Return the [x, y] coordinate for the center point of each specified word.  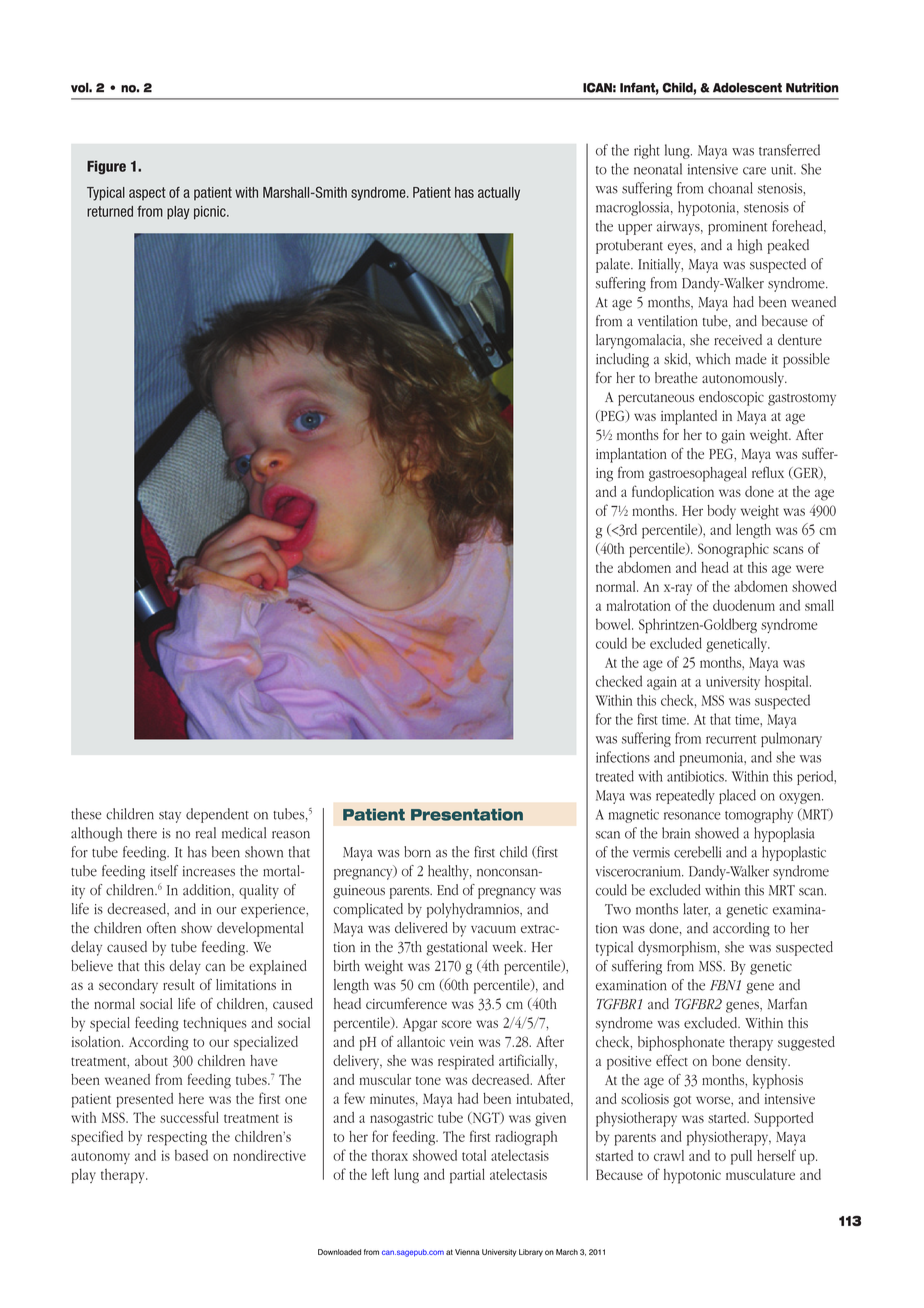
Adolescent [747, 88]
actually [499, 194]
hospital [788, 682]
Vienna [467, 1252]
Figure [106, 167]
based [191, 1155]
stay [170, 817]
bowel [614, 624]
